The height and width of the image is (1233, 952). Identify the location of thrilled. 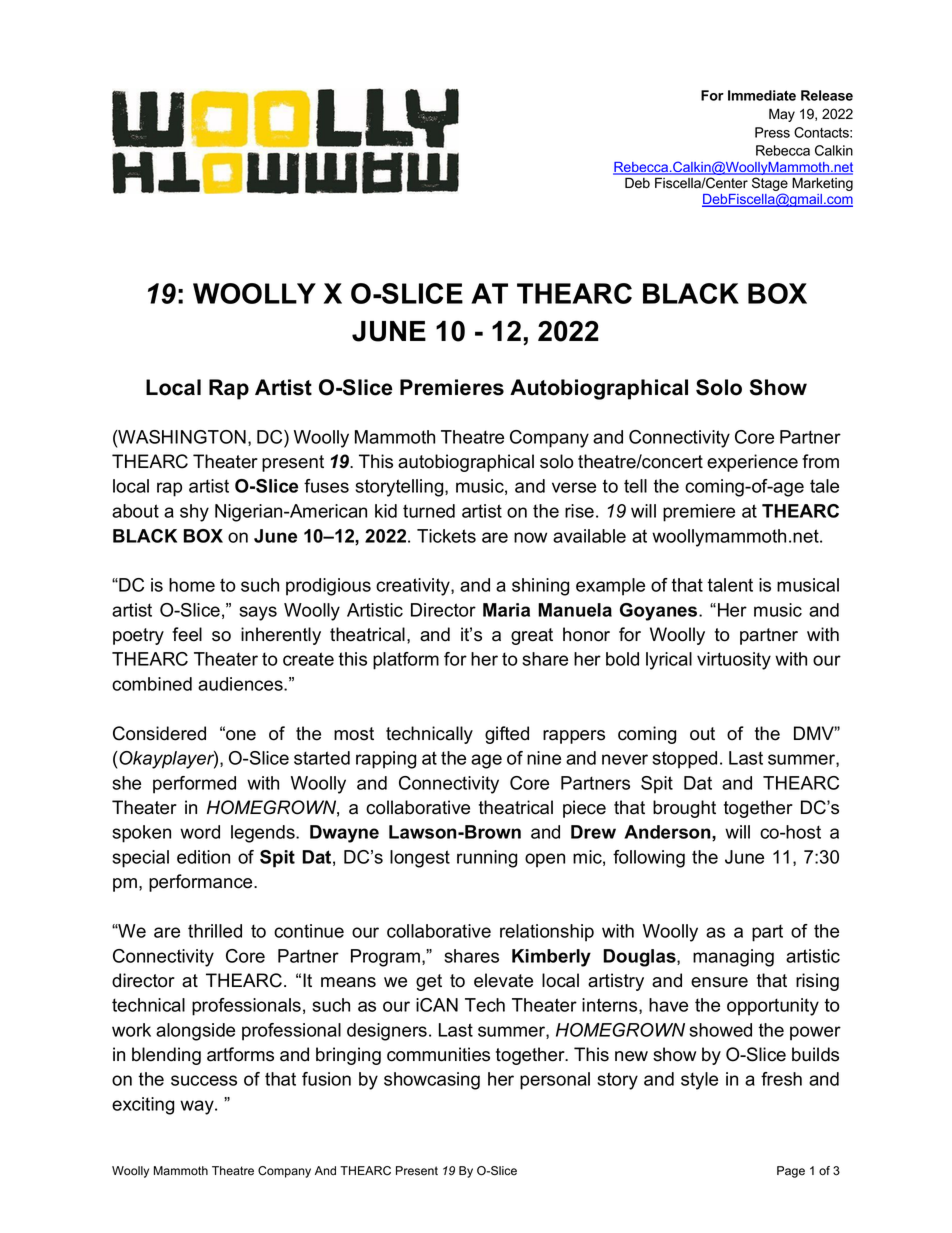
(215, 931).
